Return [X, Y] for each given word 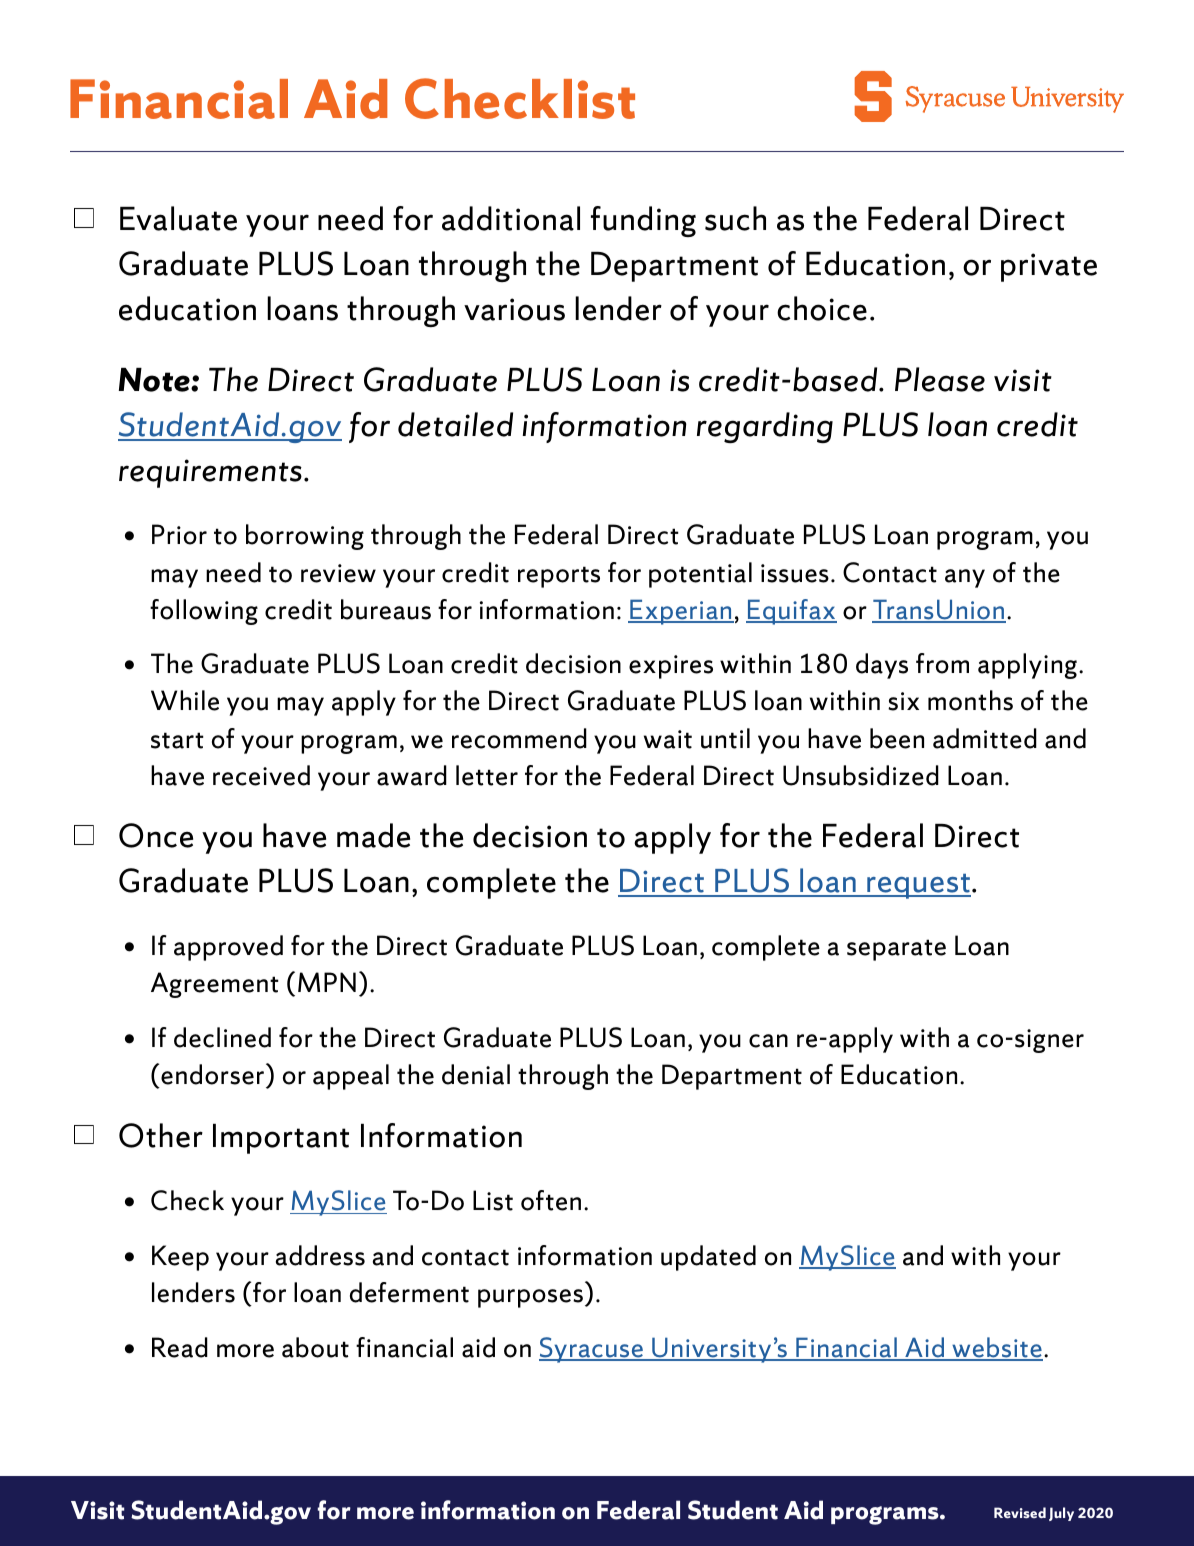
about [315, 1347]
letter [487, 775]
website [996, 1348]
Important [281, 1139]
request [918, 886]
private [1049, 267]
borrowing [305, 537]
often [551, 1200]
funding [643, 221]
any [965, 578]
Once [156, 835]
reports [559, 577]
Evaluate [178, 218]
